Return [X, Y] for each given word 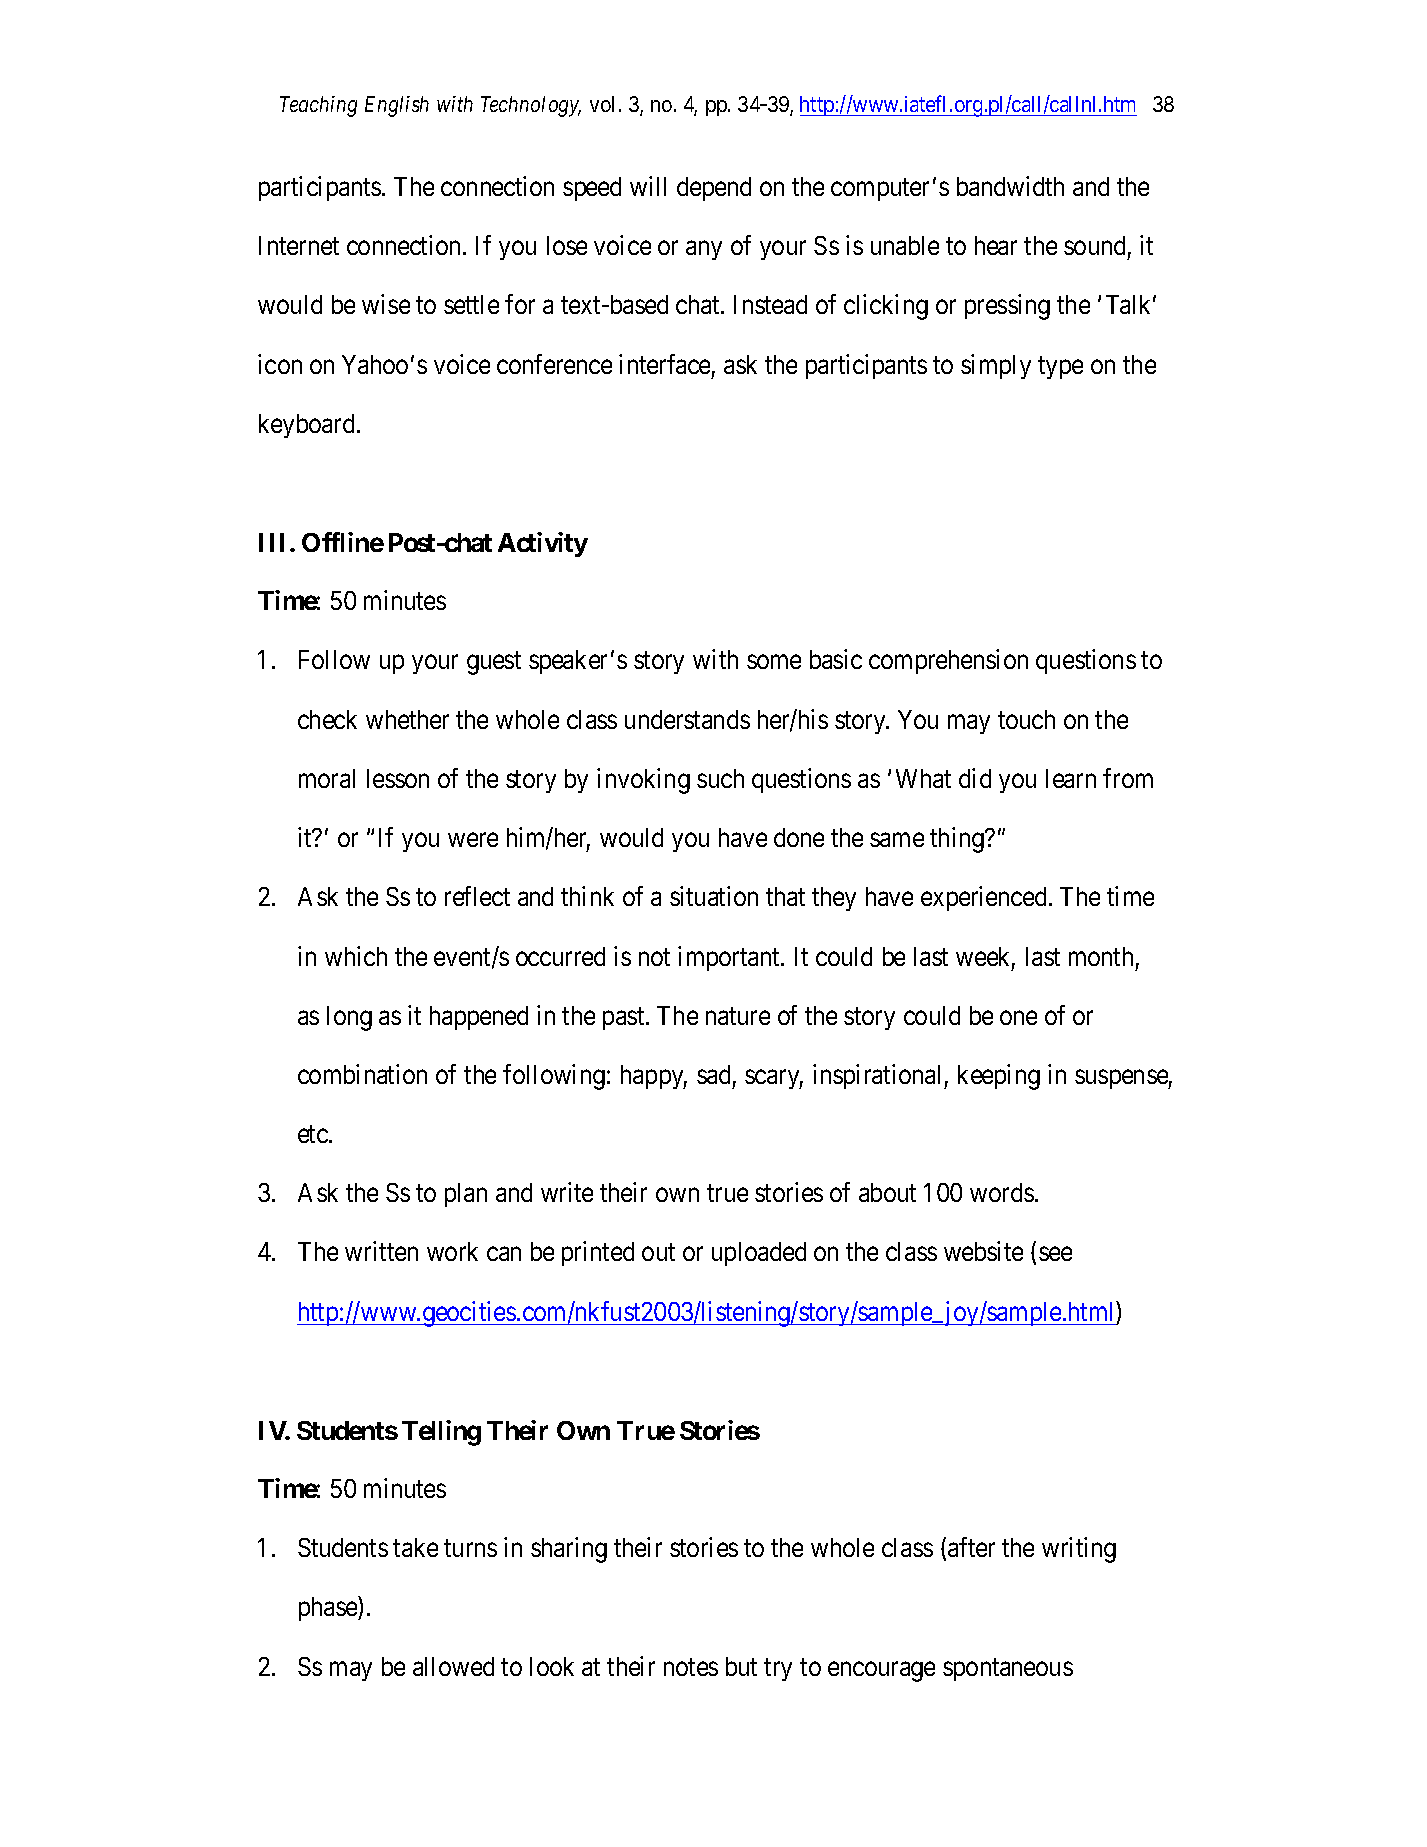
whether [407, 719]
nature [738, 1016]
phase [329, 1609]
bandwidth [1010, 186]
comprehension [948, 662]
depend [714, 189]
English [397, 106]
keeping [999, 1077]
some [774, 662]
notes [691, 1667]
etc [314, 1134]
